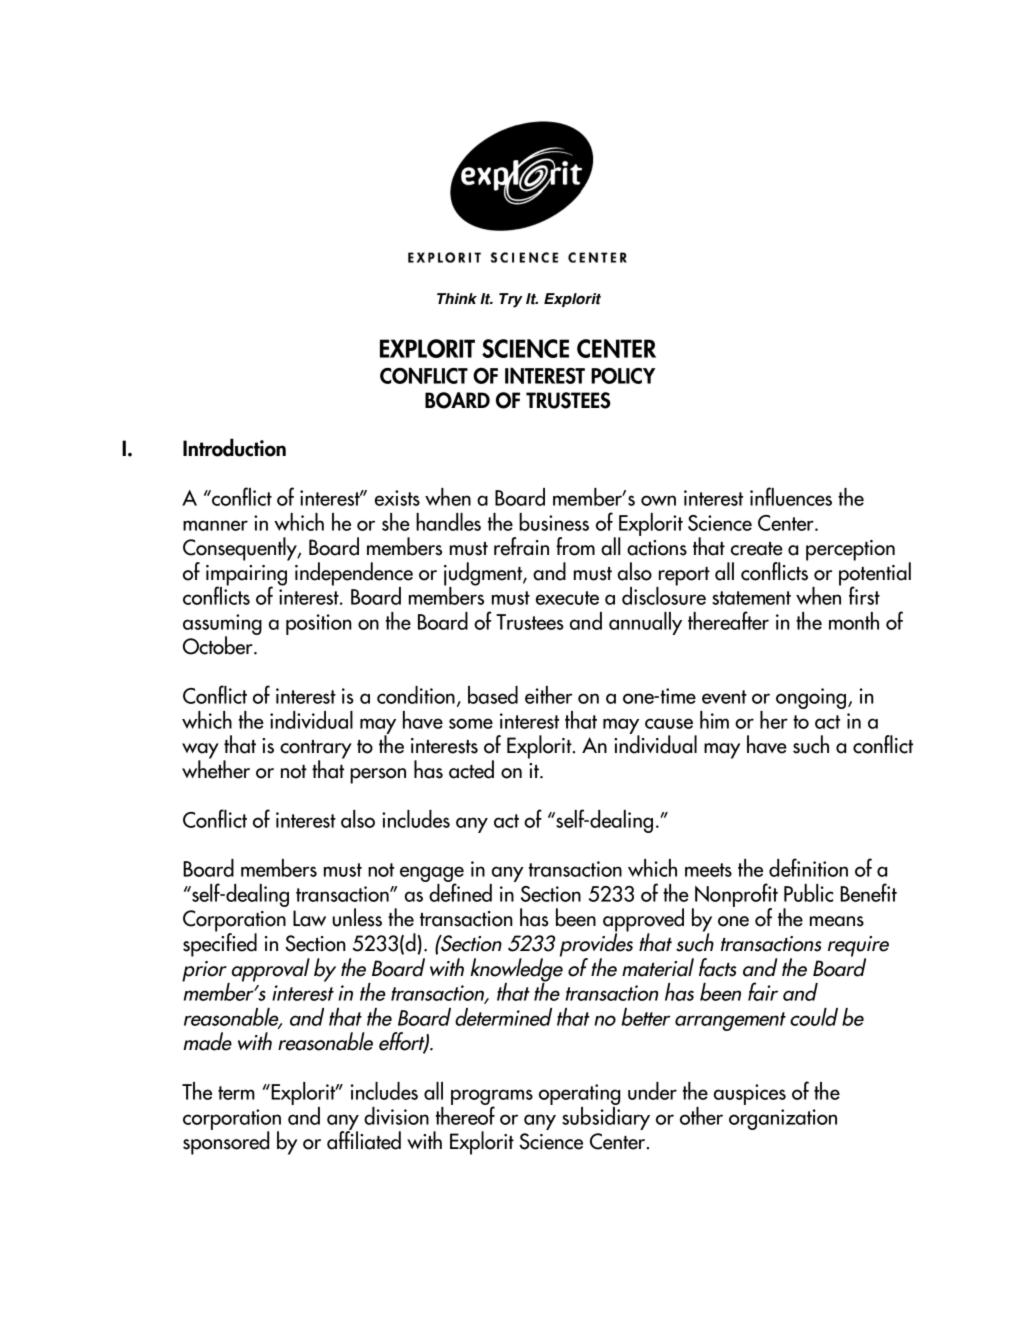  What do you see at coordinates (837, 921) in the page?
I see `means` at bounding box center [837, 921].
